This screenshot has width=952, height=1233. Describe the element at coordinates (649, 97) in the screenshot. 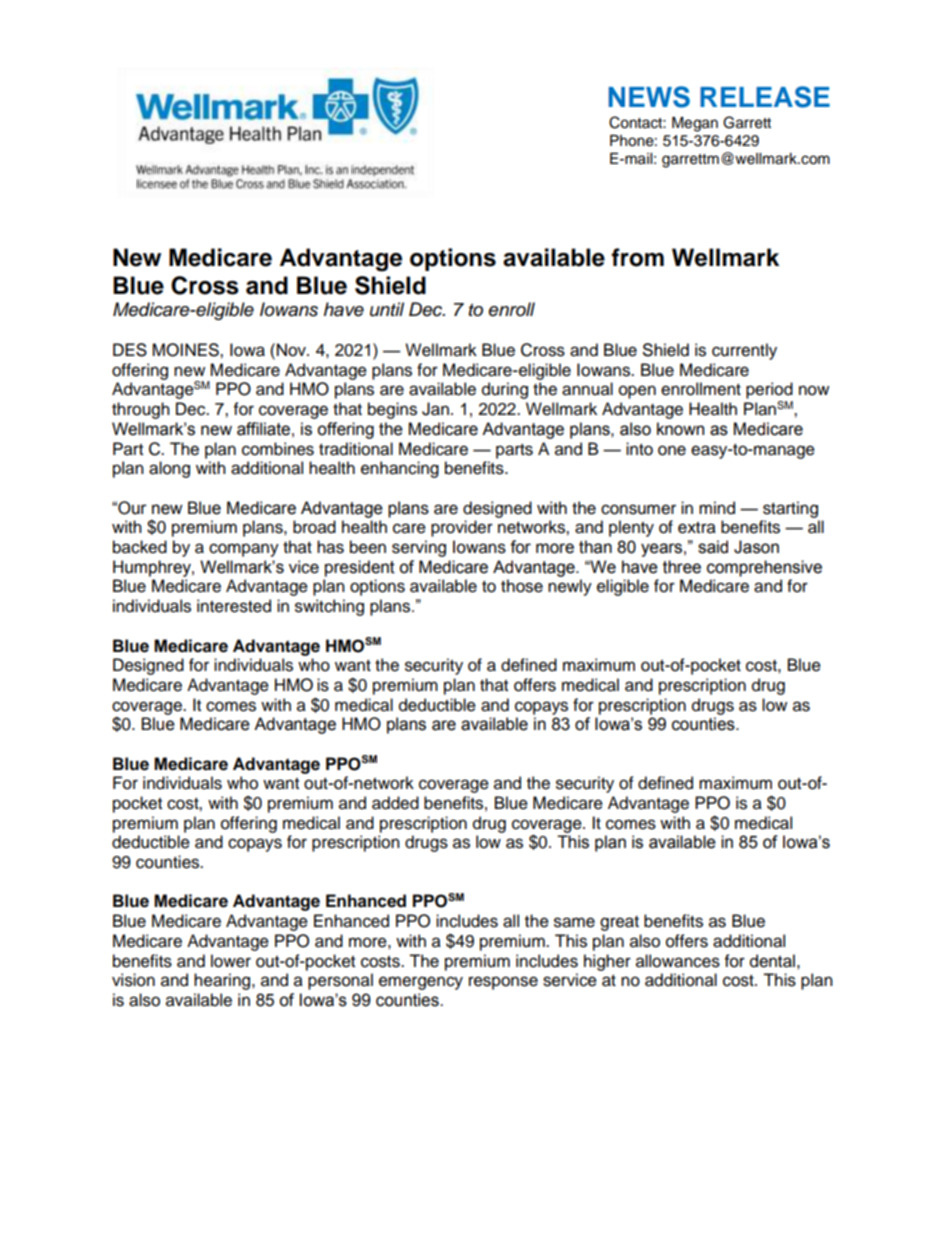

I see `NEWS` at that location.
